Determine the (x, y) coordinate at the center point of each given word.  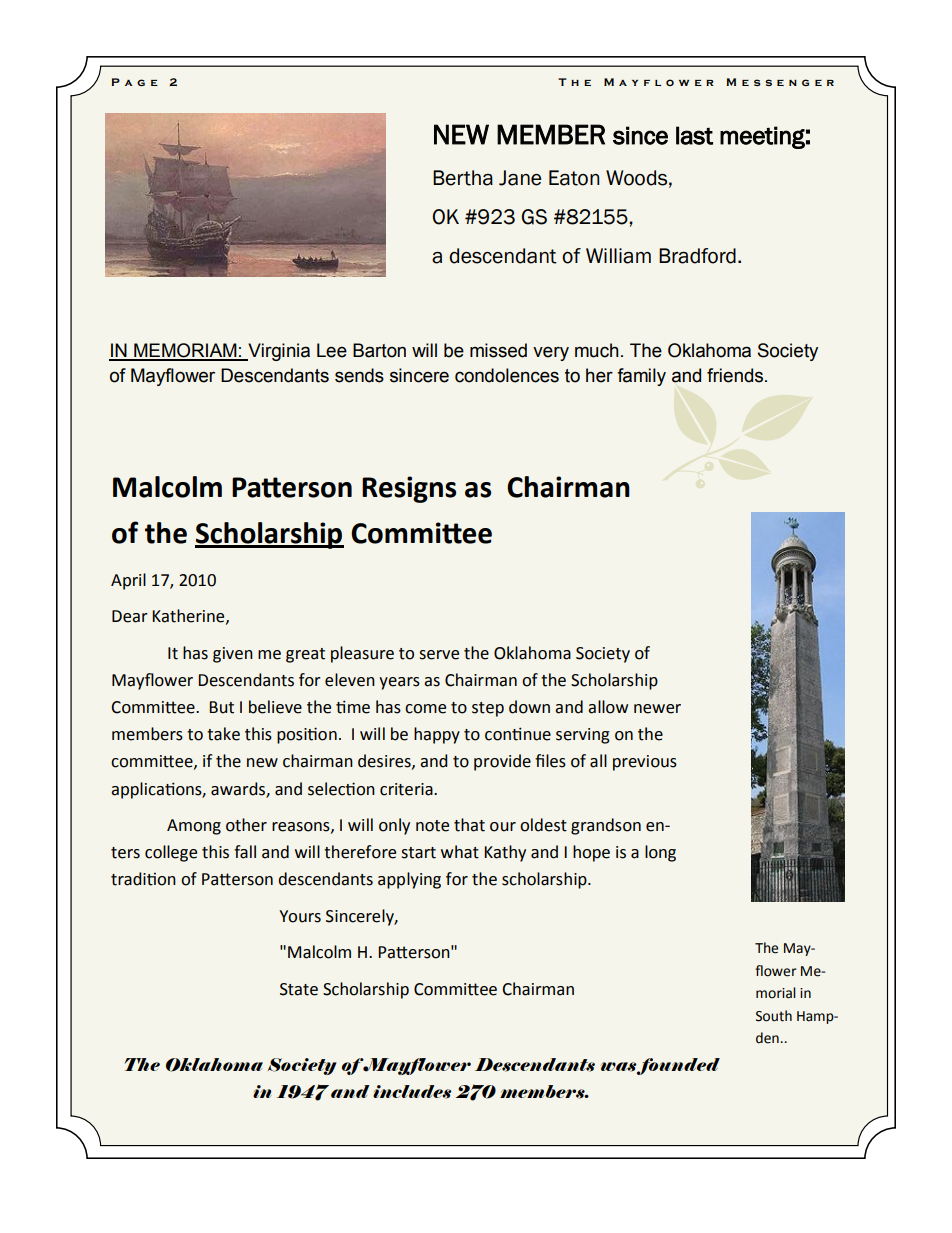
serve (439, 655)
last (694, 135)
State (299, 989)
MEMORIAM (185, 351)
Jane (520, 178)
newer (657, 709)
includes (412, 1092)
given (233, 655)
